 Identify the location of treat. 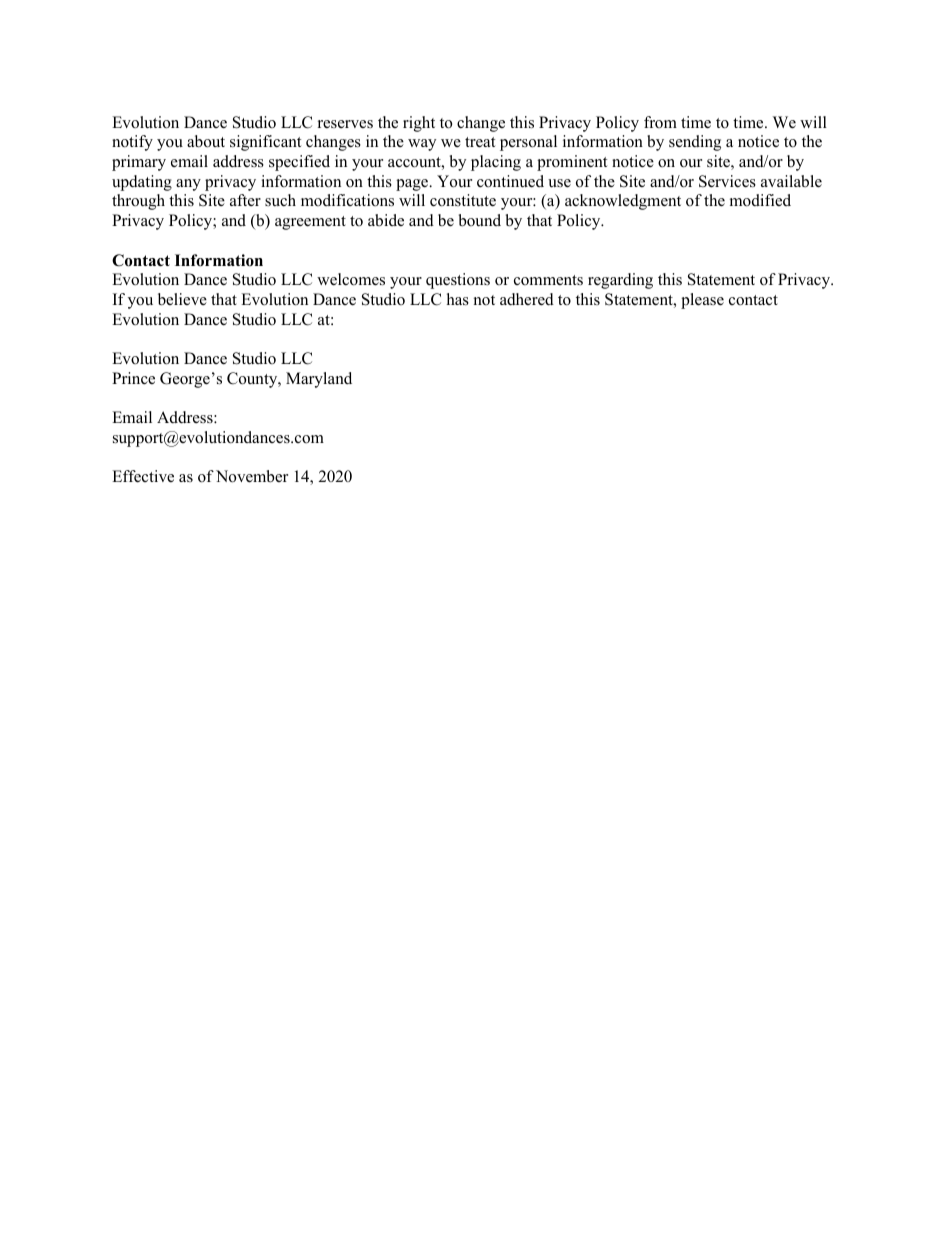
(480, 142).
